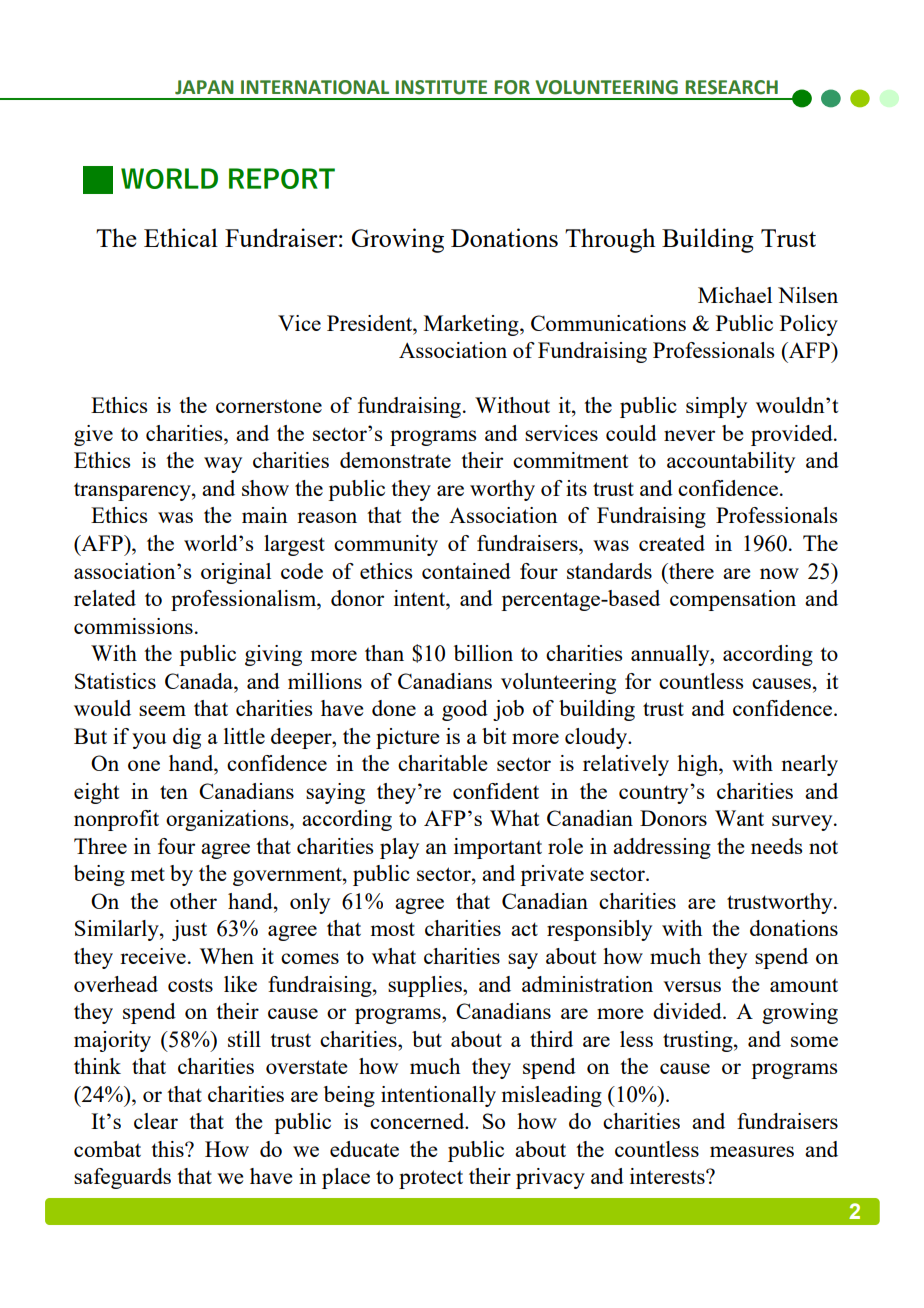 Image resolution: width=924 pixels, height=1308 pixels. What do you see at coordinates (732, 87) in the screenshot?
I see `RESEARCH` at bounding box center [732, 87].
